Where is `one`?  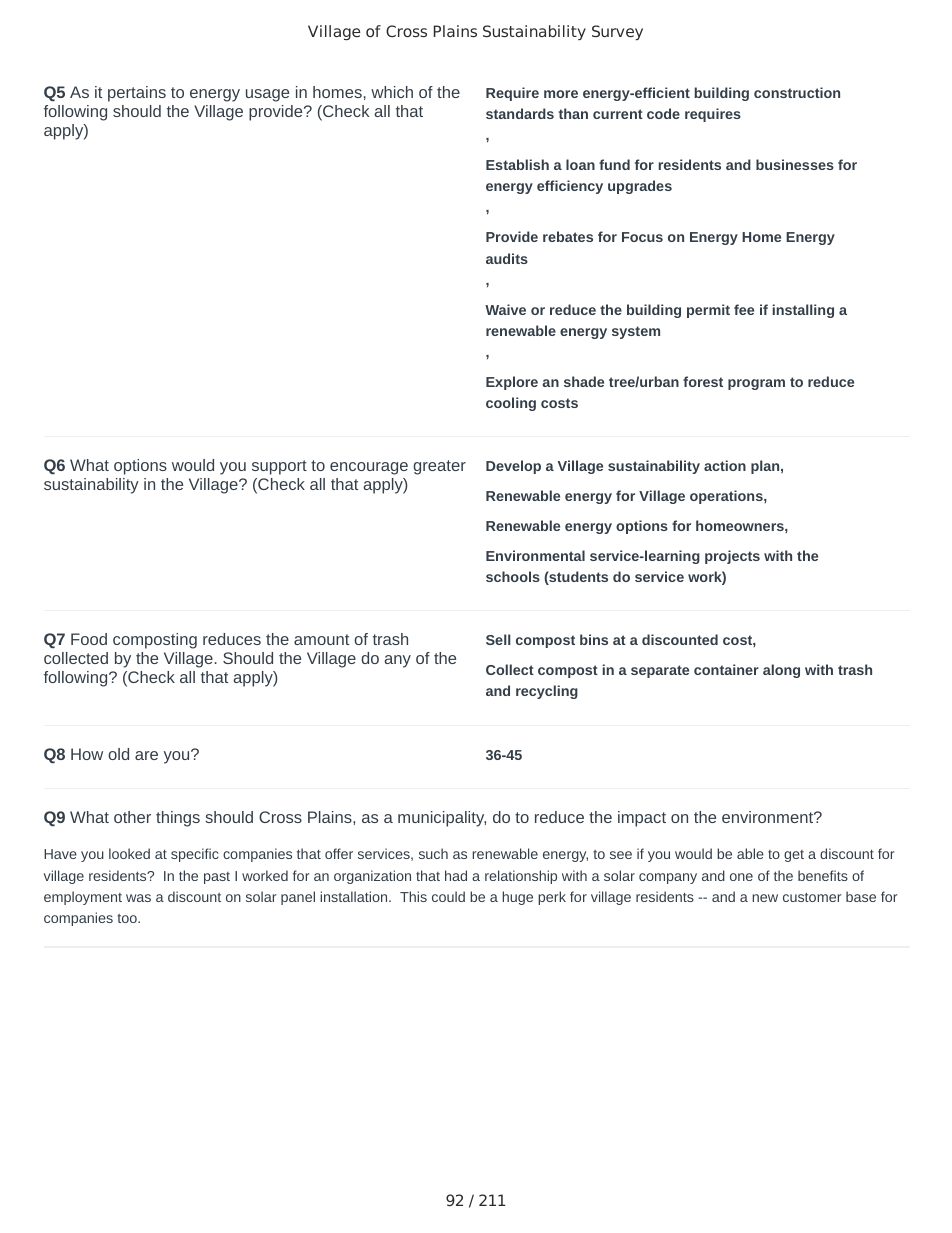
one is located at coordinates (741, 877).
